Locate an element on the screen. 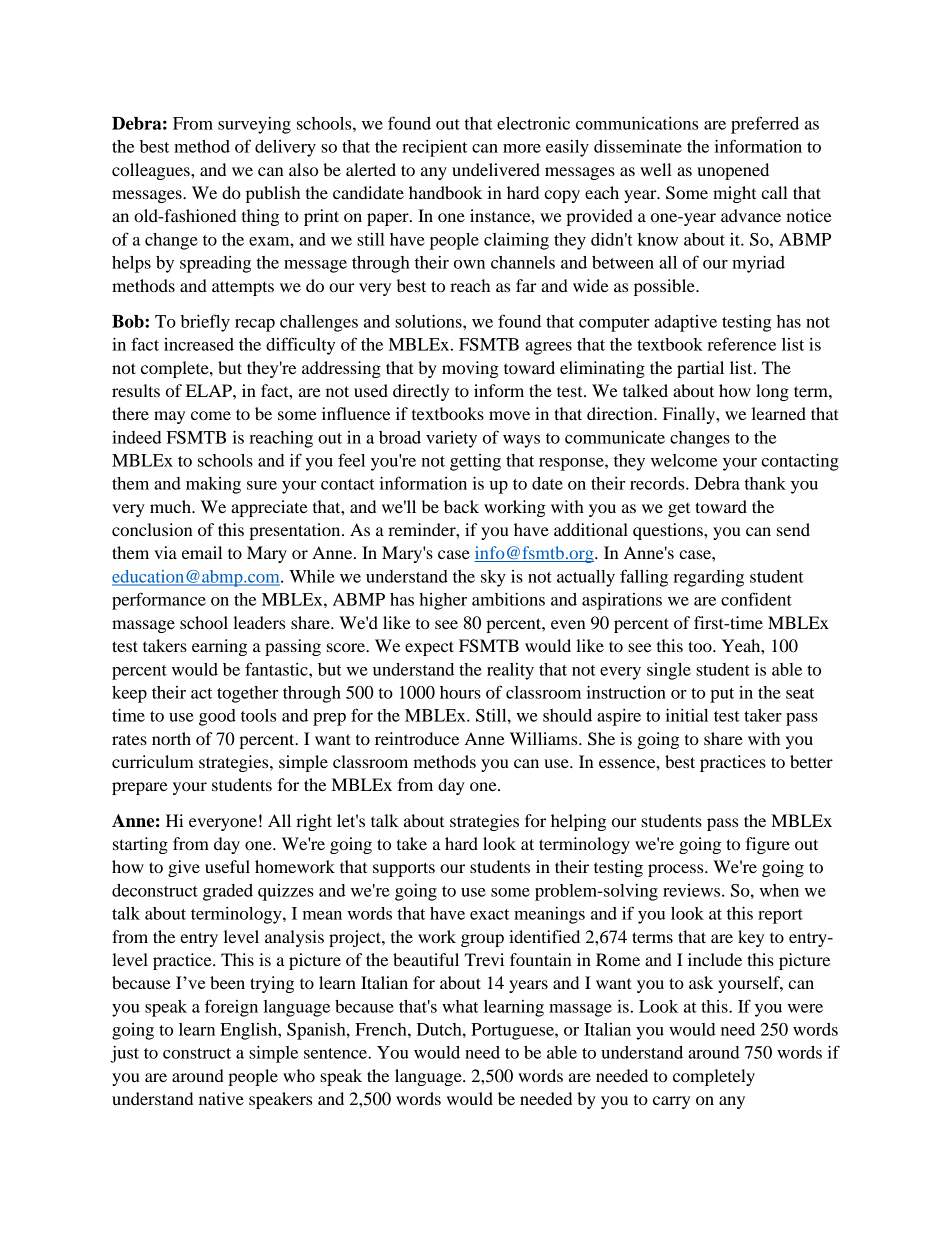 This screenshot has height=1233, width=952. much is located at coordinates (171, 506).
